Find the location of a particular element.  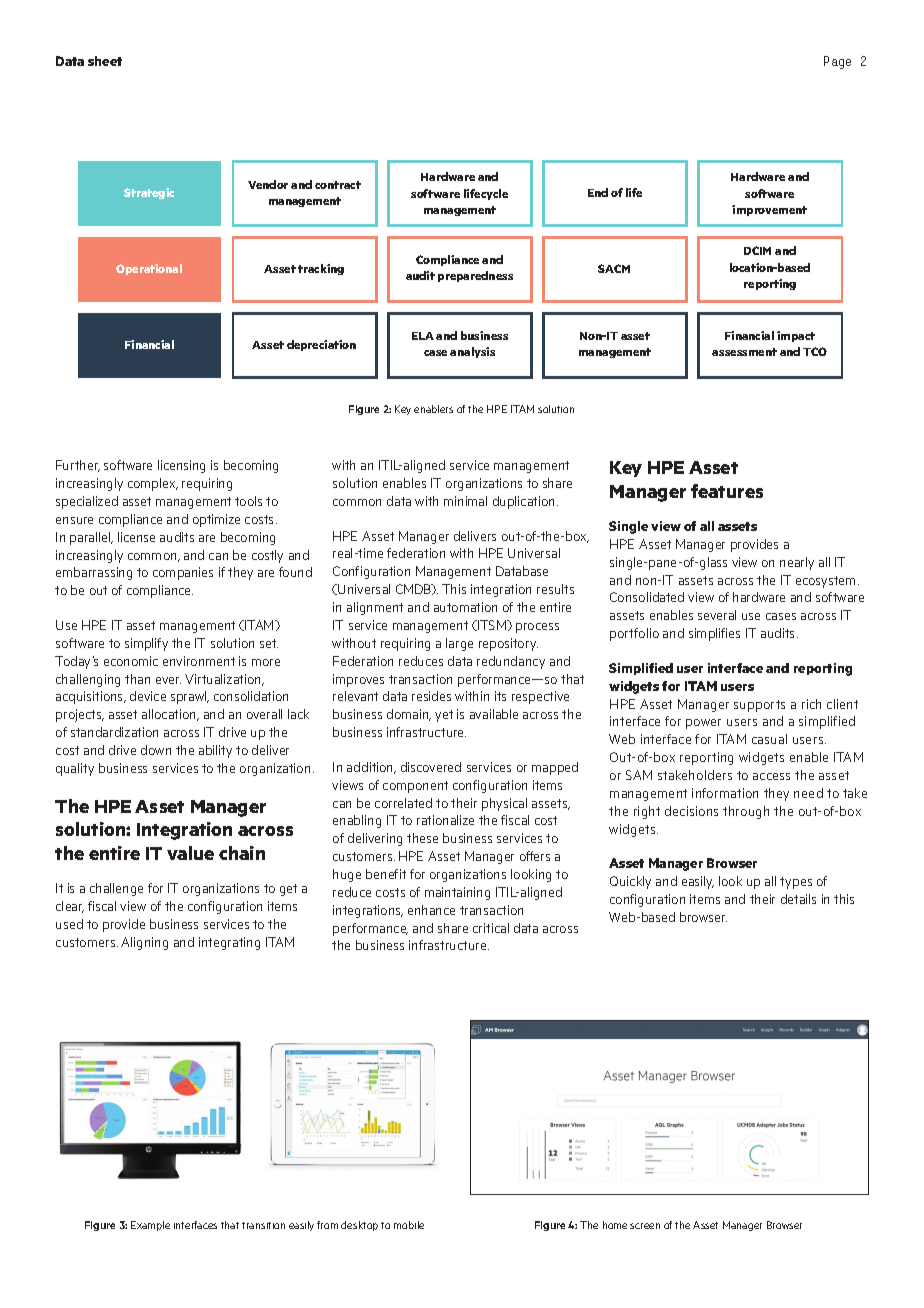

simplify is located at coordinates (146, 644).
